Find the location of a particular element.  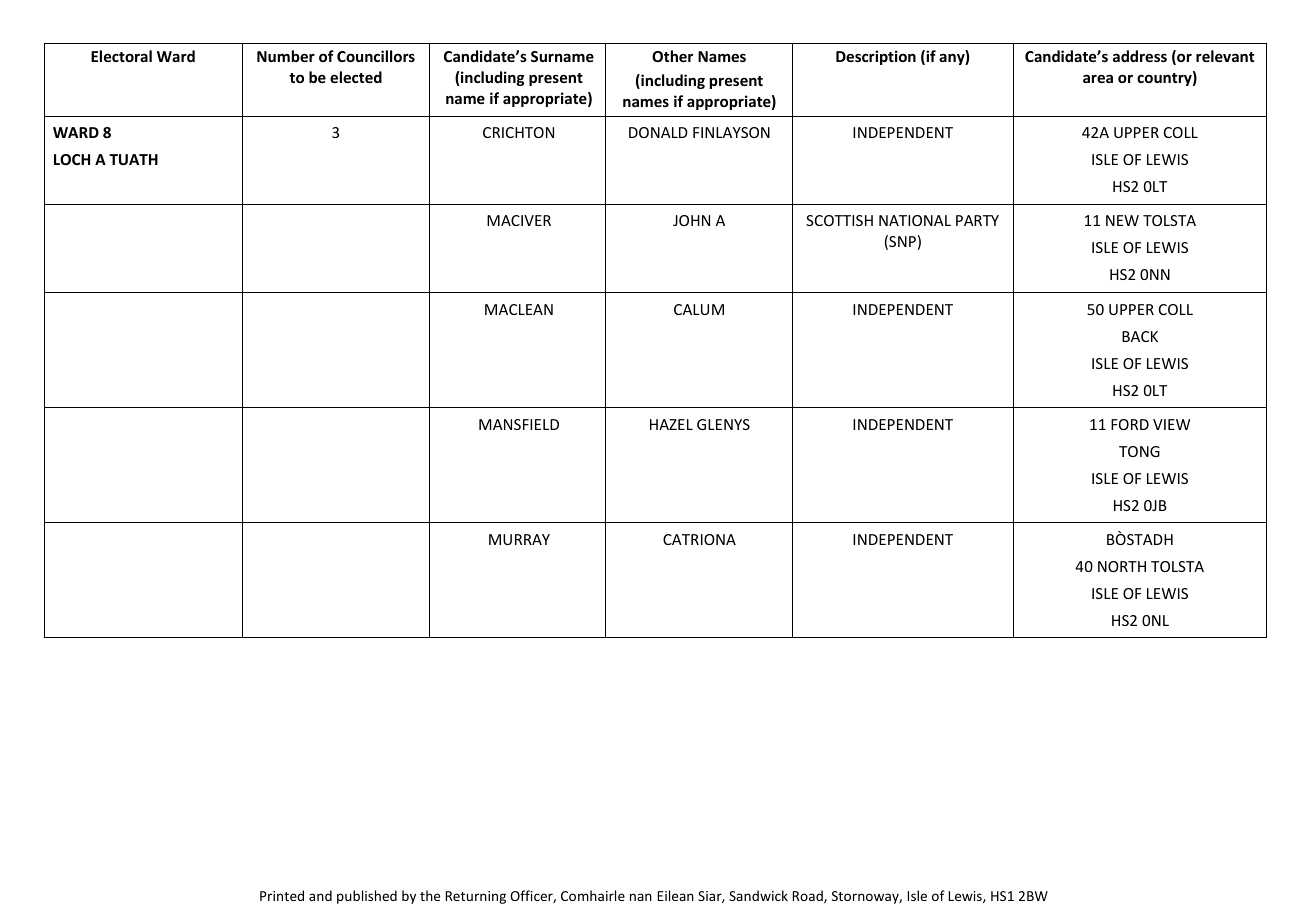

Road is located at coordinates (809, 896).
